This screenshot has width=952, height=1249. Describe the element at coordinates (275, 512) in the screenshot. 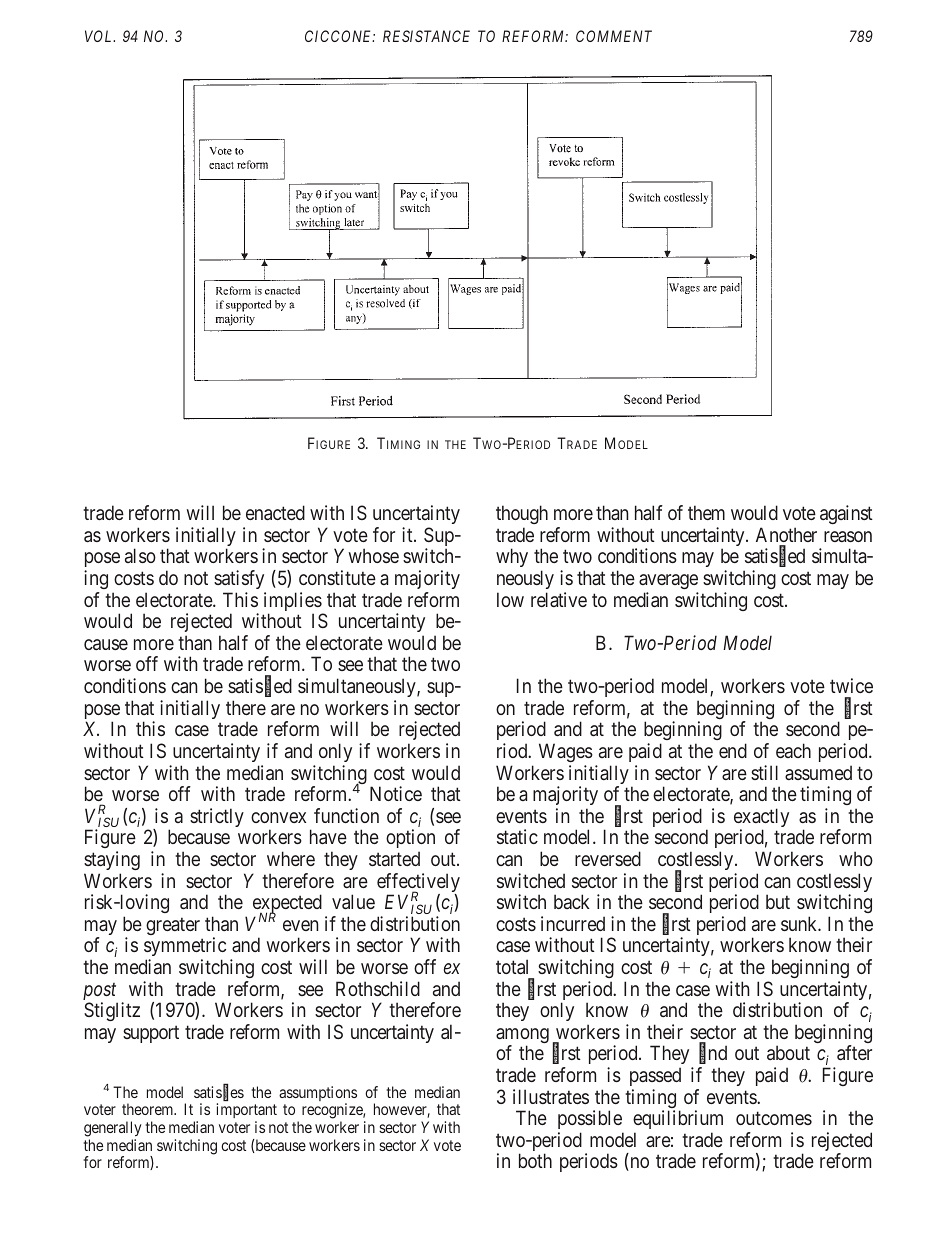

I see `enacted` at that location.
